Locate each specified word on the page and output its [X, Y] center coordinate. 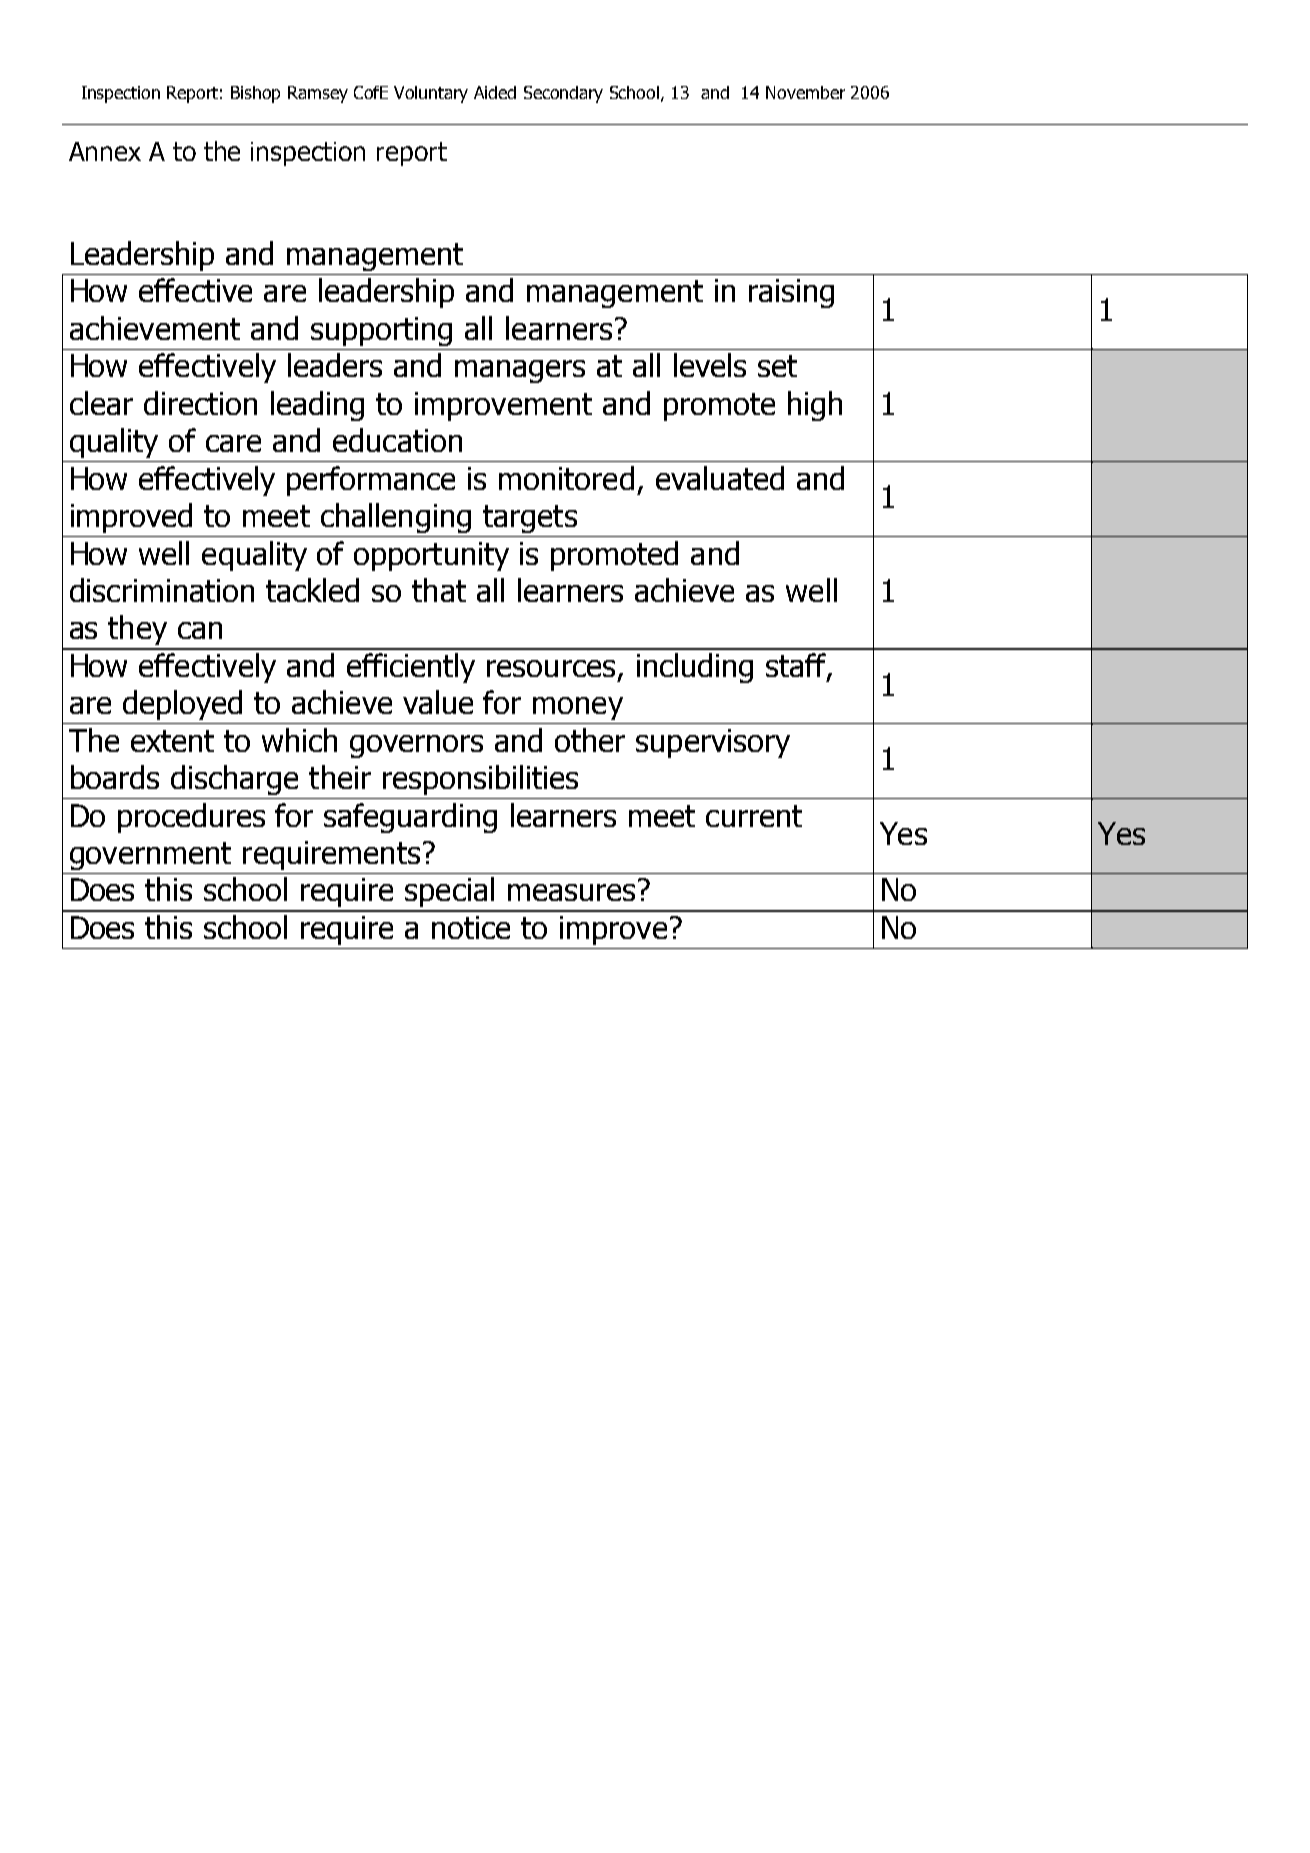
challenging [396, 518]
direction [200, 403]
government [150, 856]
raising [791, 293]
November [805, 92]
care [233, 443]
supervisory [713, 743]
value [438, 702]
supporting [381, 331]
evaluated [720, 478]
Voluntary [431, 94]
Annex [105, 151]
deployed [182, 705]
